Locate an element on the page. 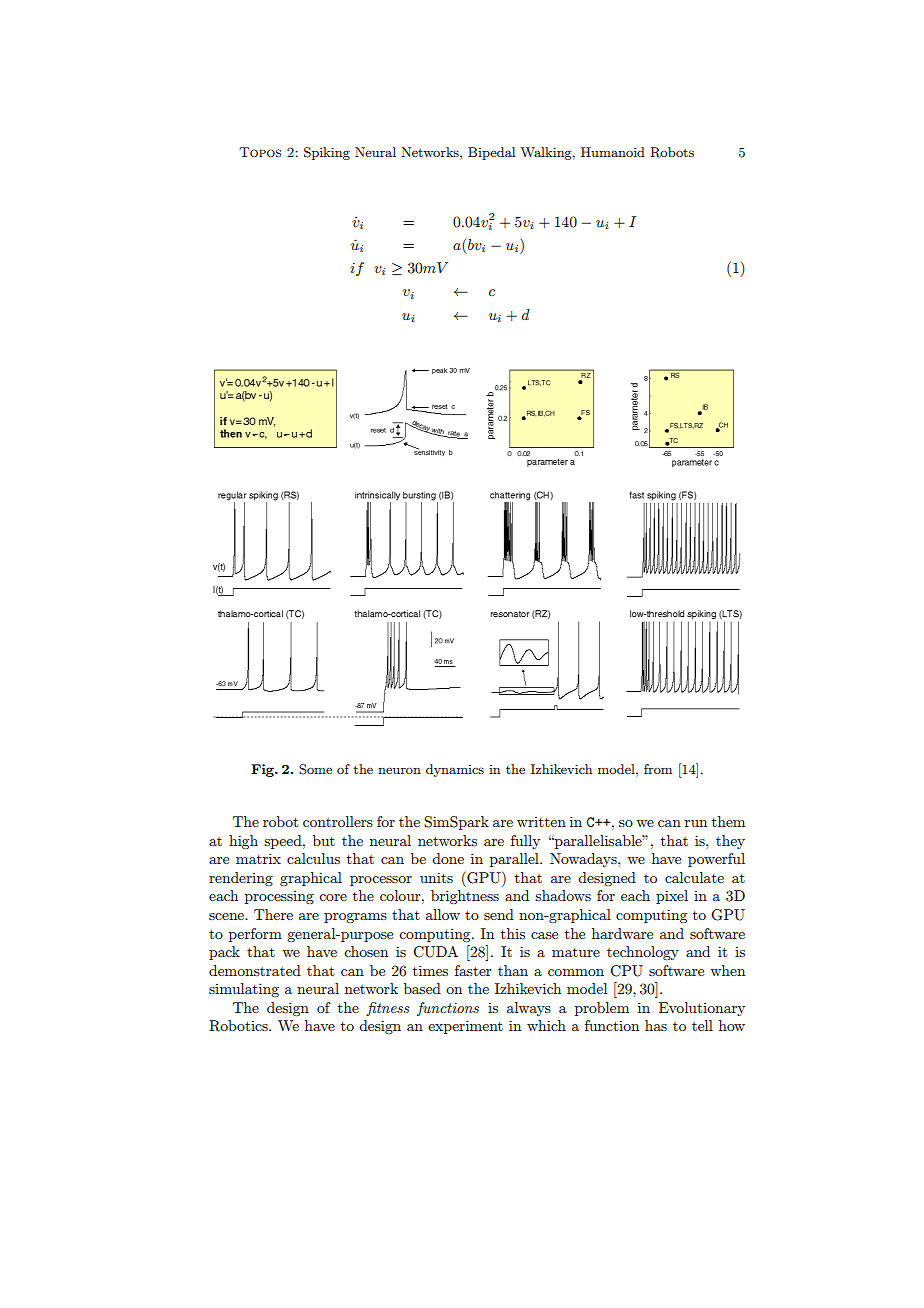 Image resolution: width=924 pixels, height=1308 pixels. from is located at coordinates (658, 769).
